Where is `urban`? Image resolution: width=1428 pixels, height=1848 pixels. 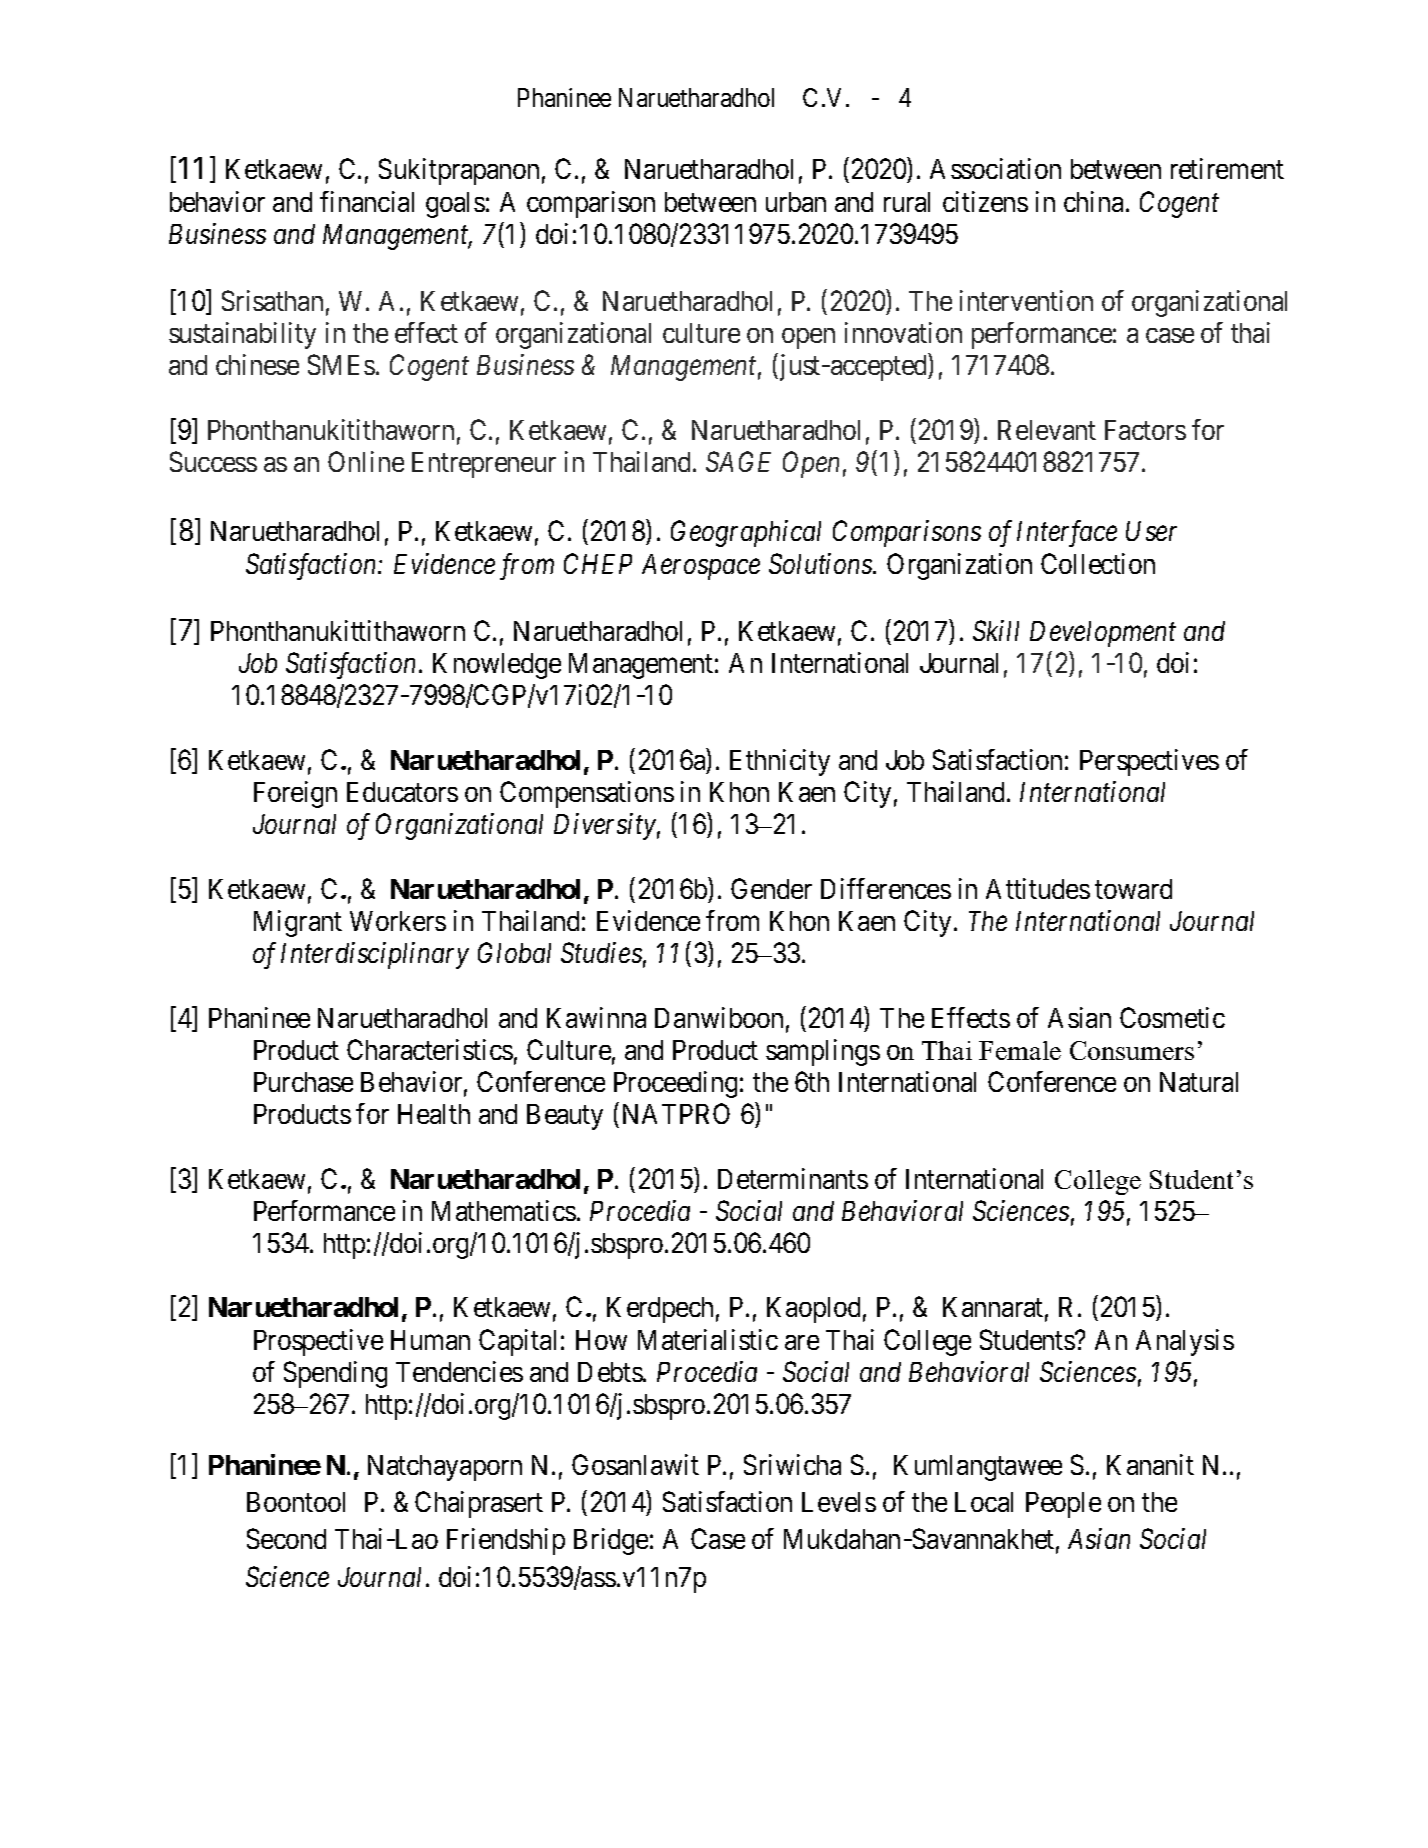
urban is located at coordinates (796, 202).
